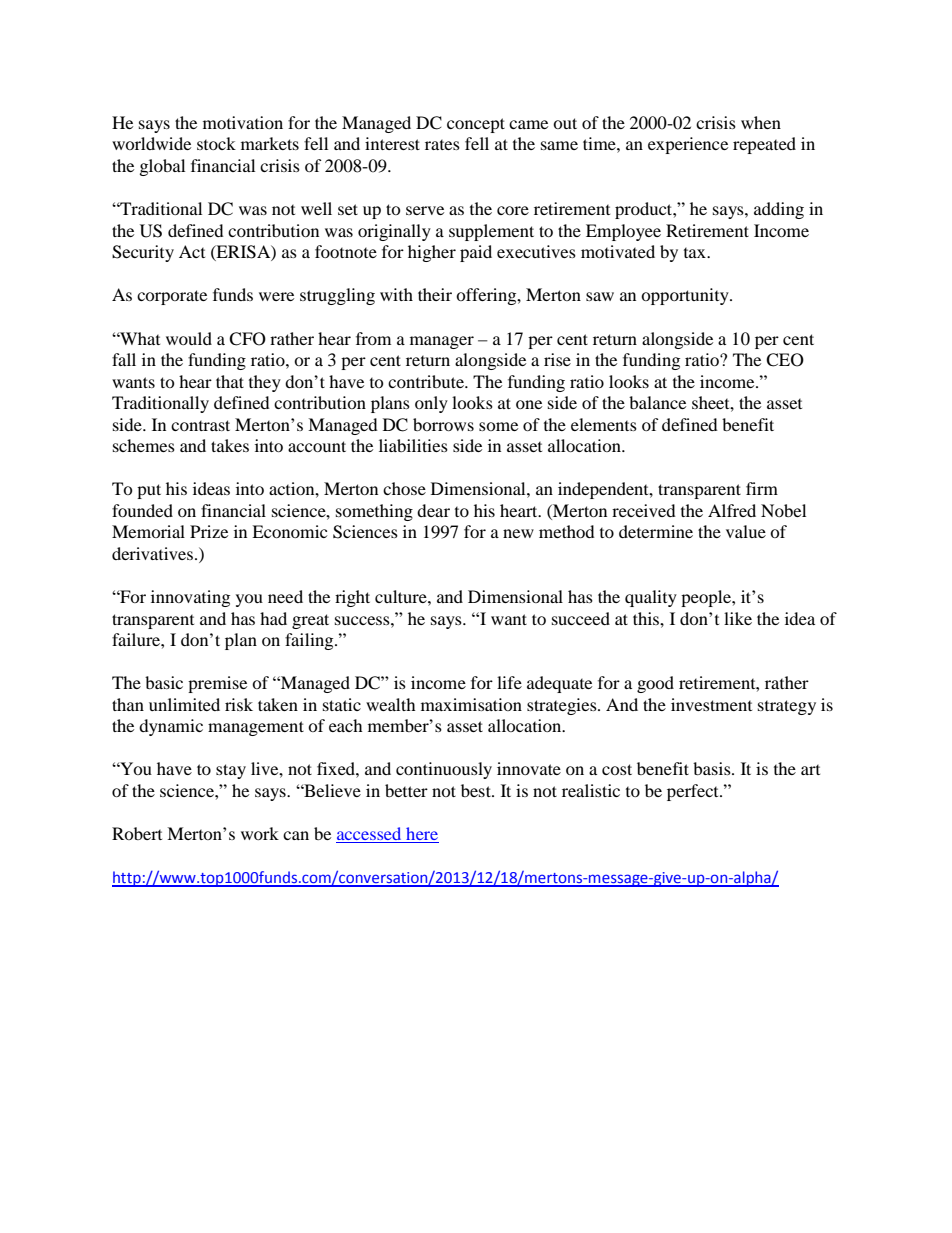 The height and width of the page is (1233, 952). I want to click on rates, so click(442, 145).
